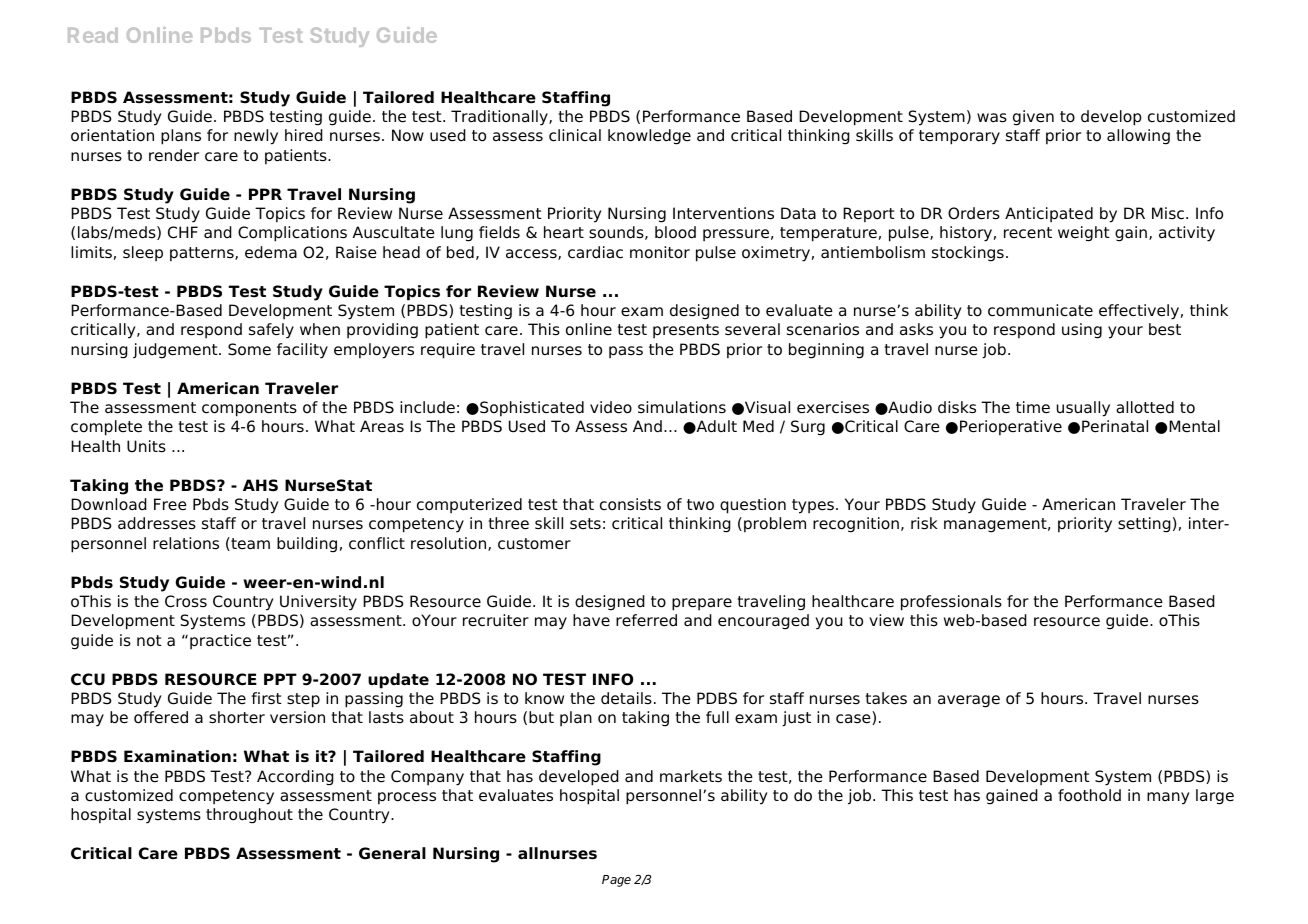 Image resolution: width=1308 pixels, height=924 pixels. Describe the element at coordinates (1033, 118) in the screenshot. I see `given` at that location.
